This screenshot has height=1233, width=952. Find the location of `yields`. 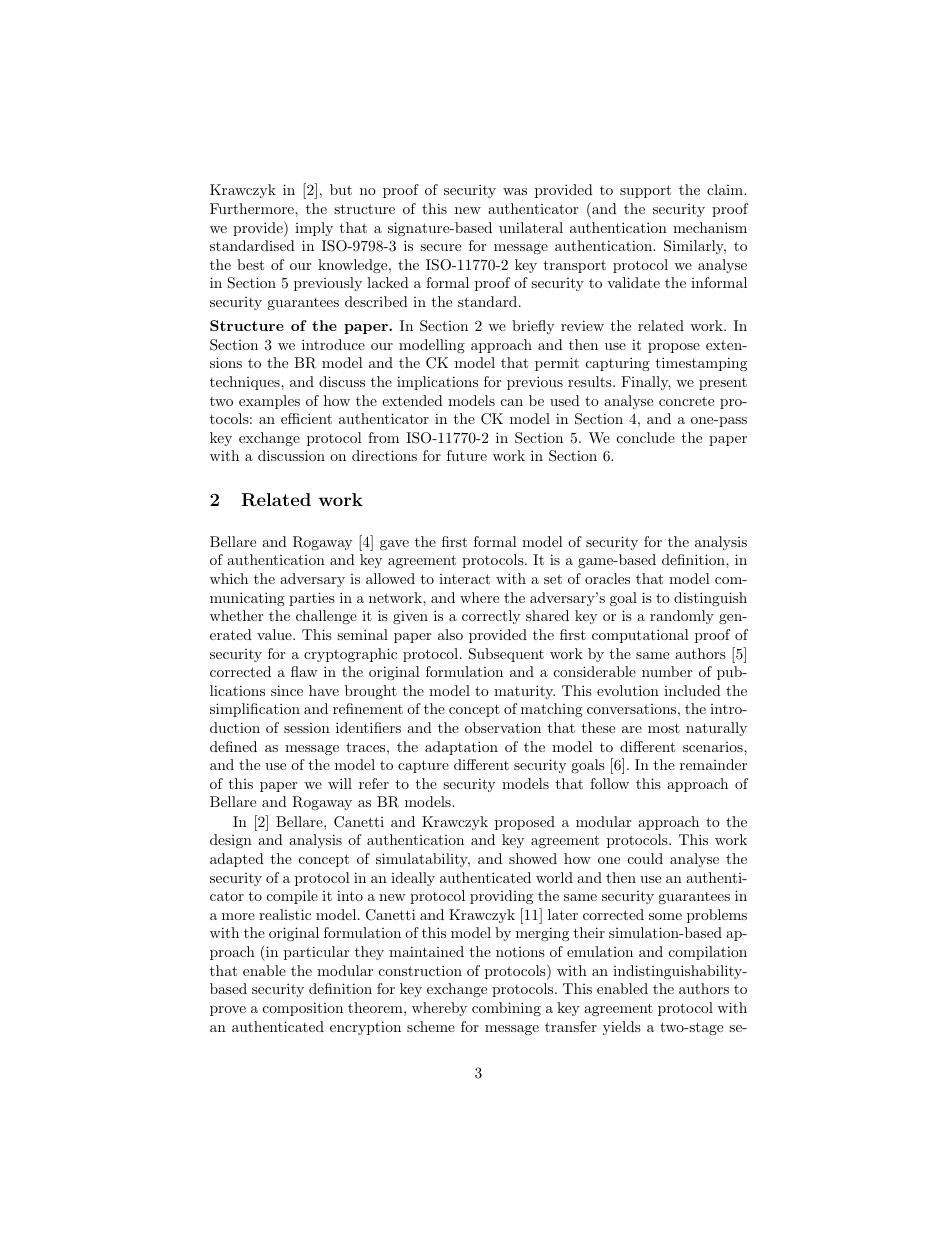

yields is located at coordinates (622, 1028).
